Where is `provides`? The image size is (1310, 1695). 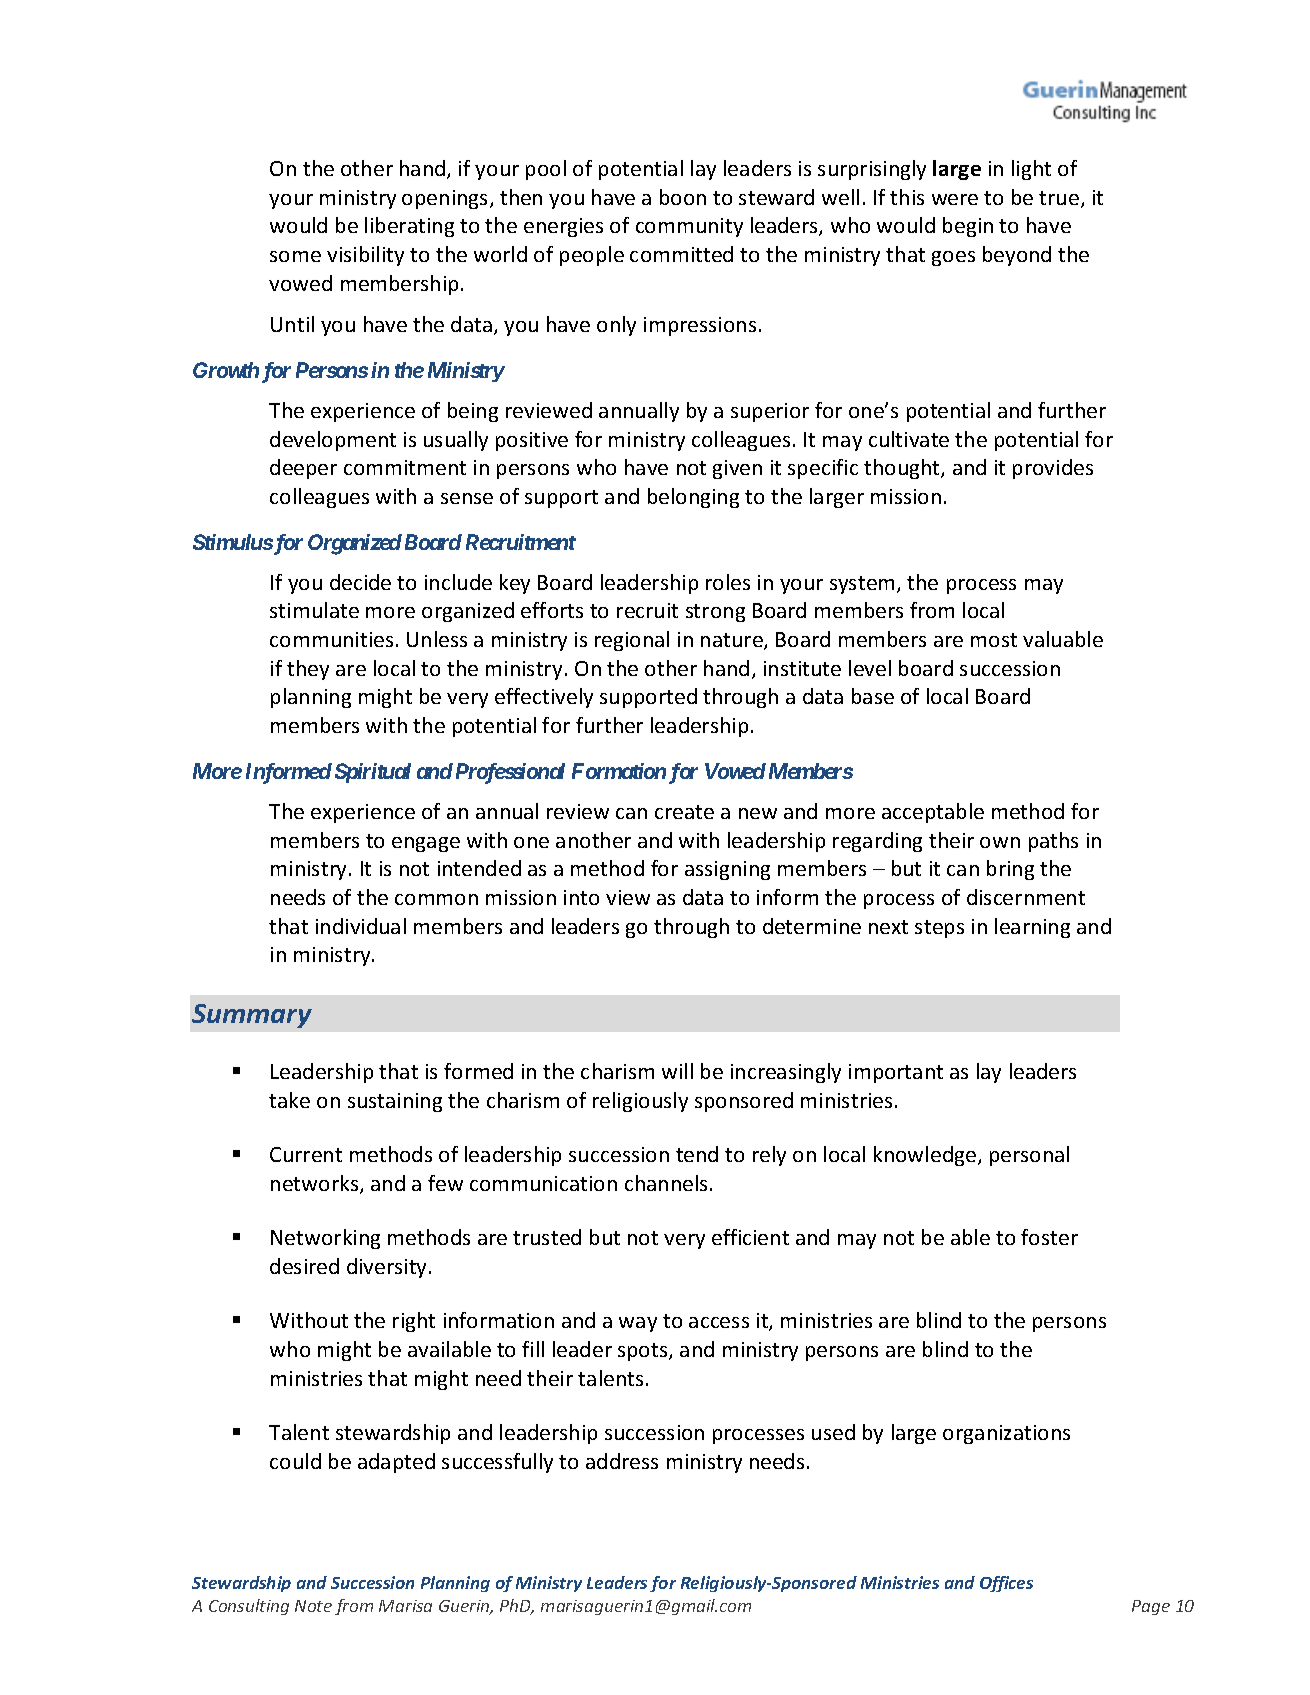 provides is located at coordinates (1053, 469).
